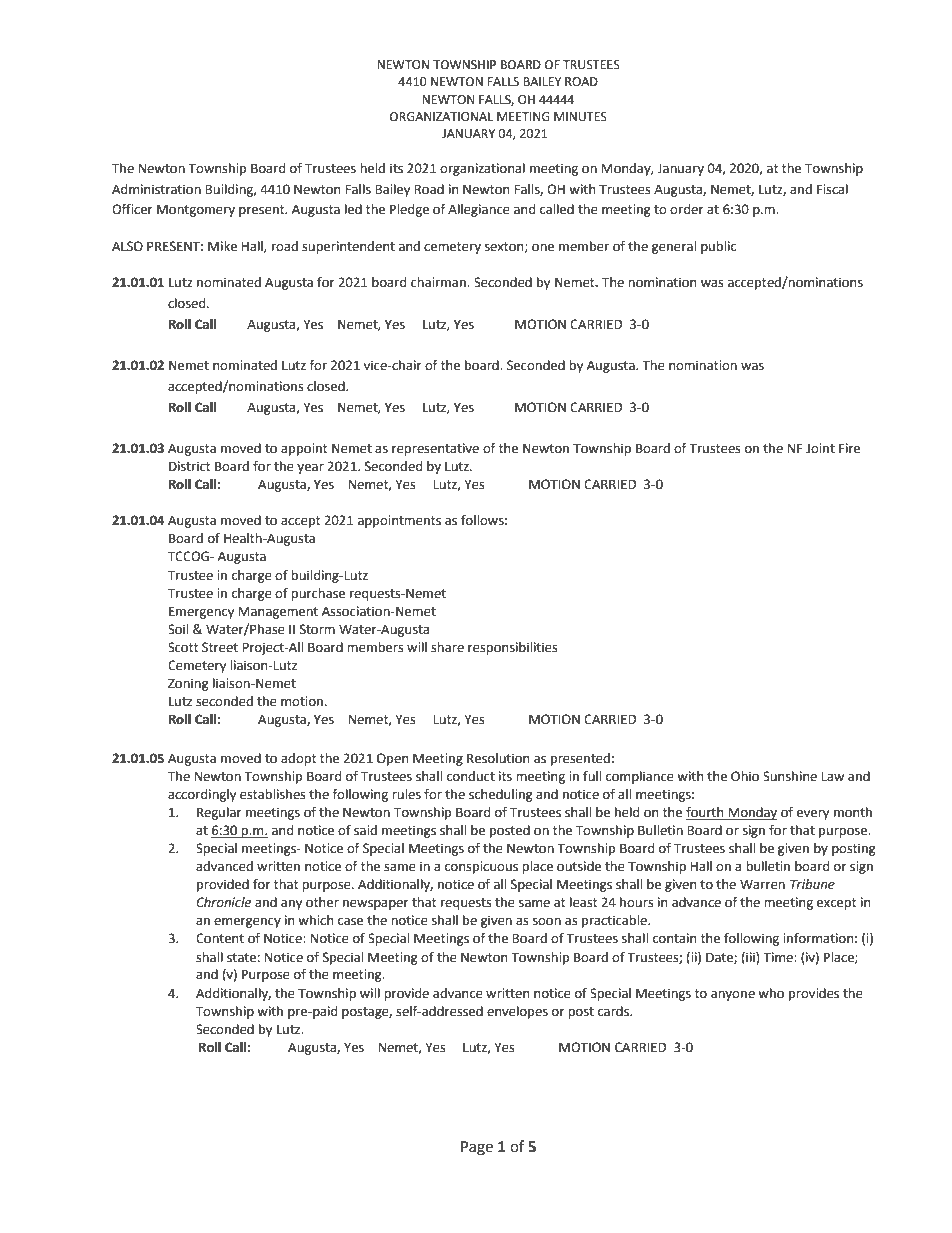  Describe the element at coordinates (156, 189) in the screenshot. I see `Administration` at that location.
